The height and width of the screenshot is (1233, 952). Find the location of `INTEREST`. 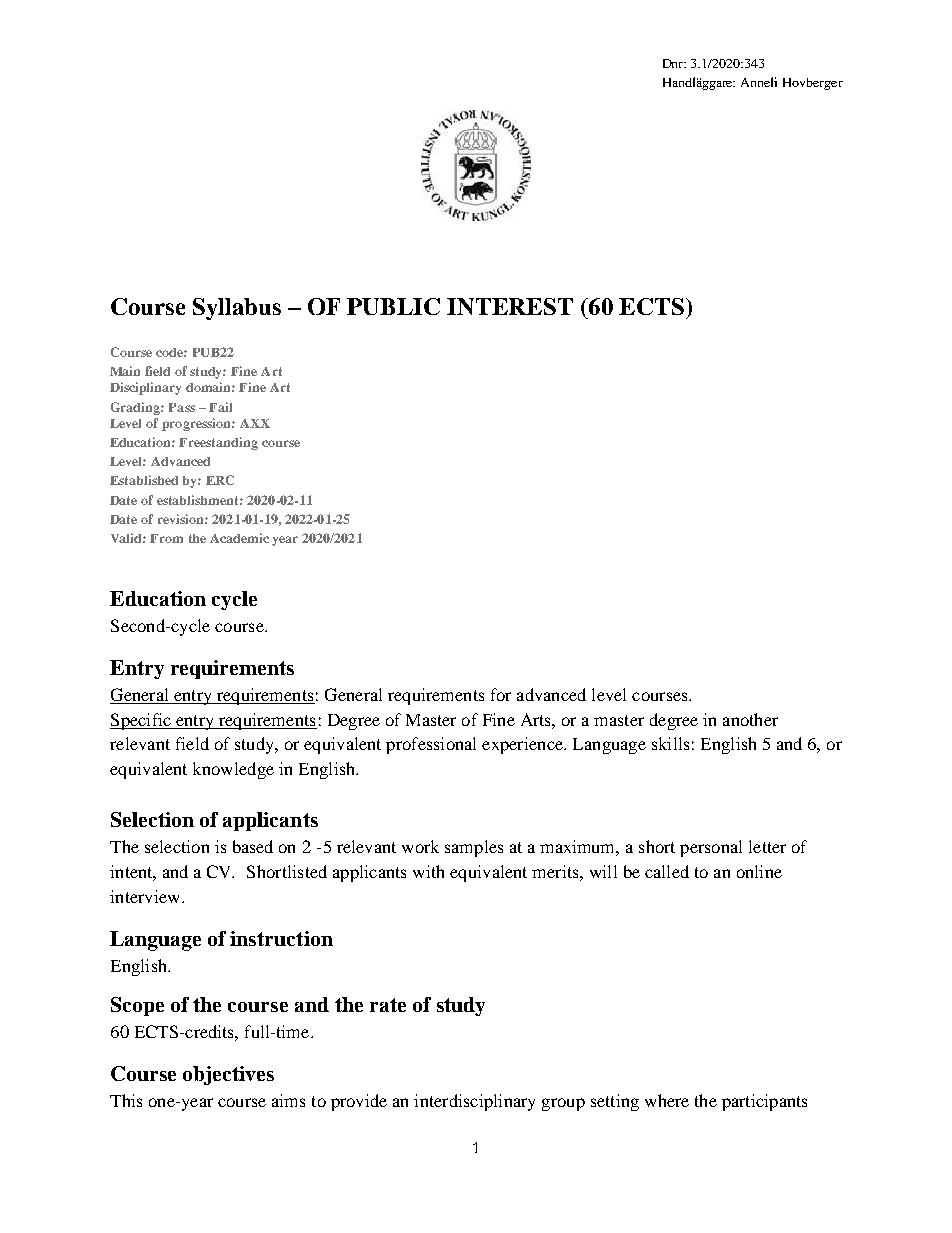

INTEREST is located at coordinates (510, 306).
